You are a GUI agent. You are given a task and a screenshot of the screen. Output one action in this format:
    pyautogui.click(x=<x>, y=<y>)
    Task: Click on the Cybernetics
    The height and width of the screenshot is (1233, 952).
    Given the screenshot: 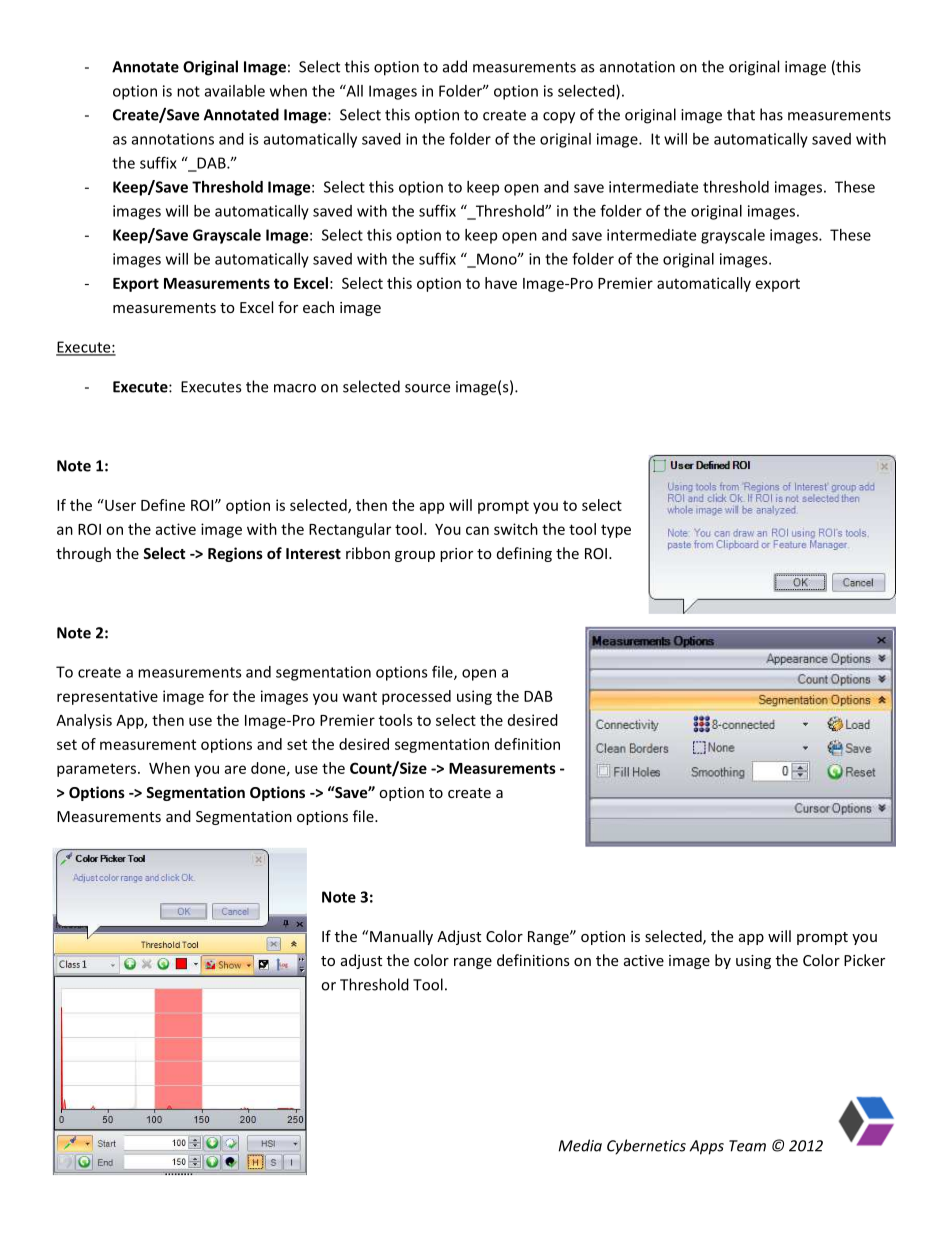 What is the action you would take?
    pyautogui.click(x=646, y=1147)
